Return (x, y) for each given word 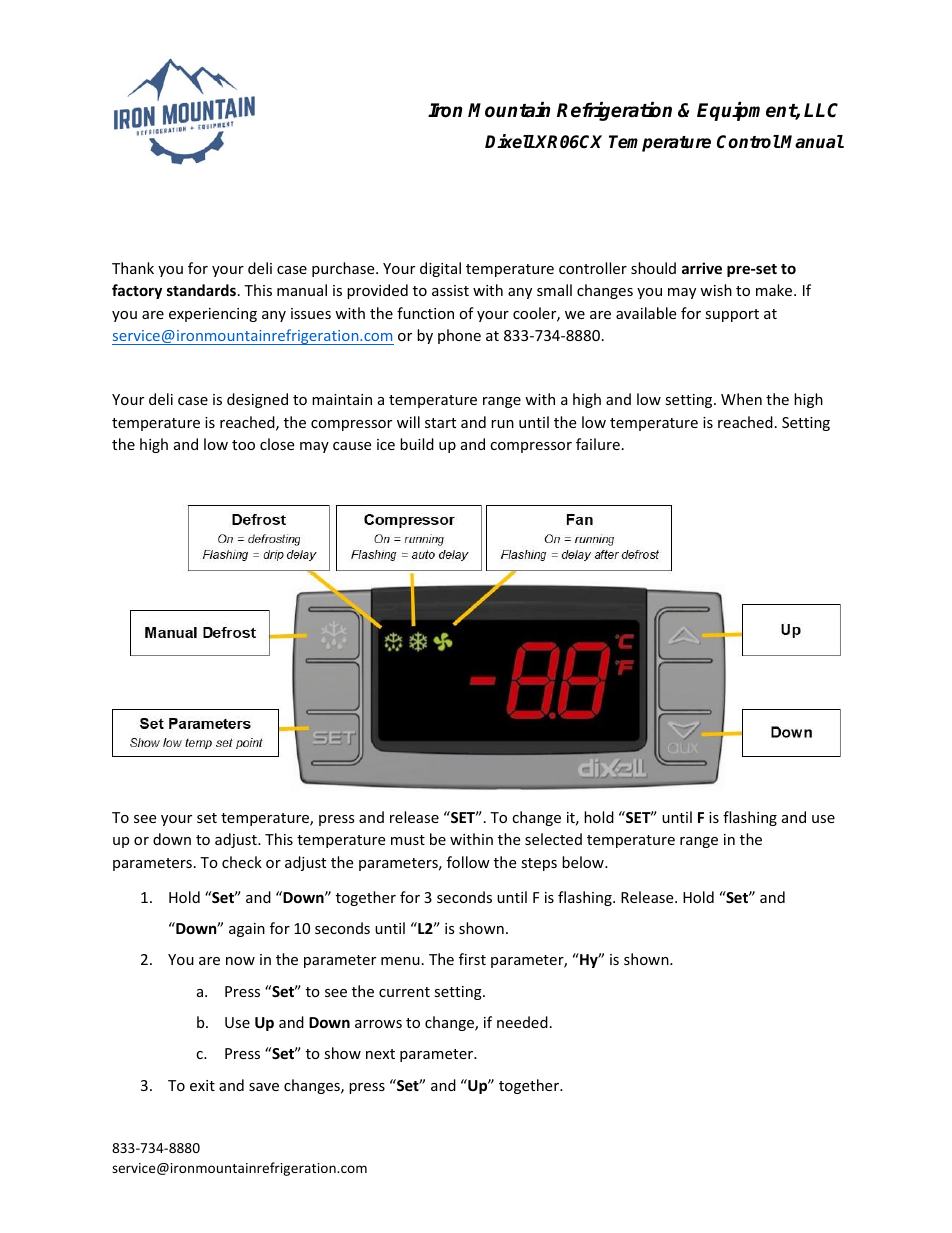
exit (202, 1085)
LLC (821, 110)
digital (440, 269)
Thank (133, 268)
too (243, 445)
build (417, 444)
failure (598, 444)
